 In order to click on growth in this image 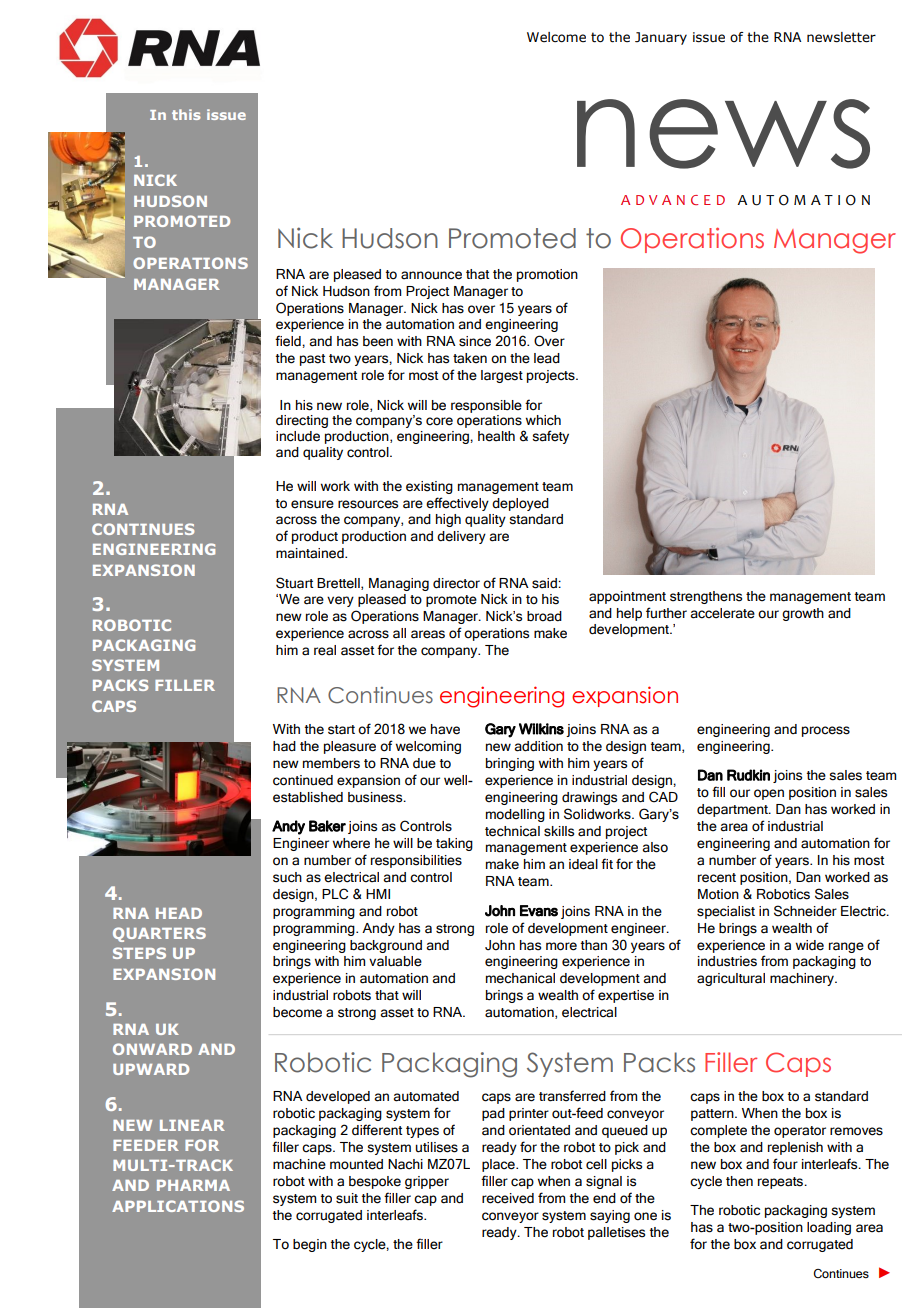, I will do `click(803, 614)`.
